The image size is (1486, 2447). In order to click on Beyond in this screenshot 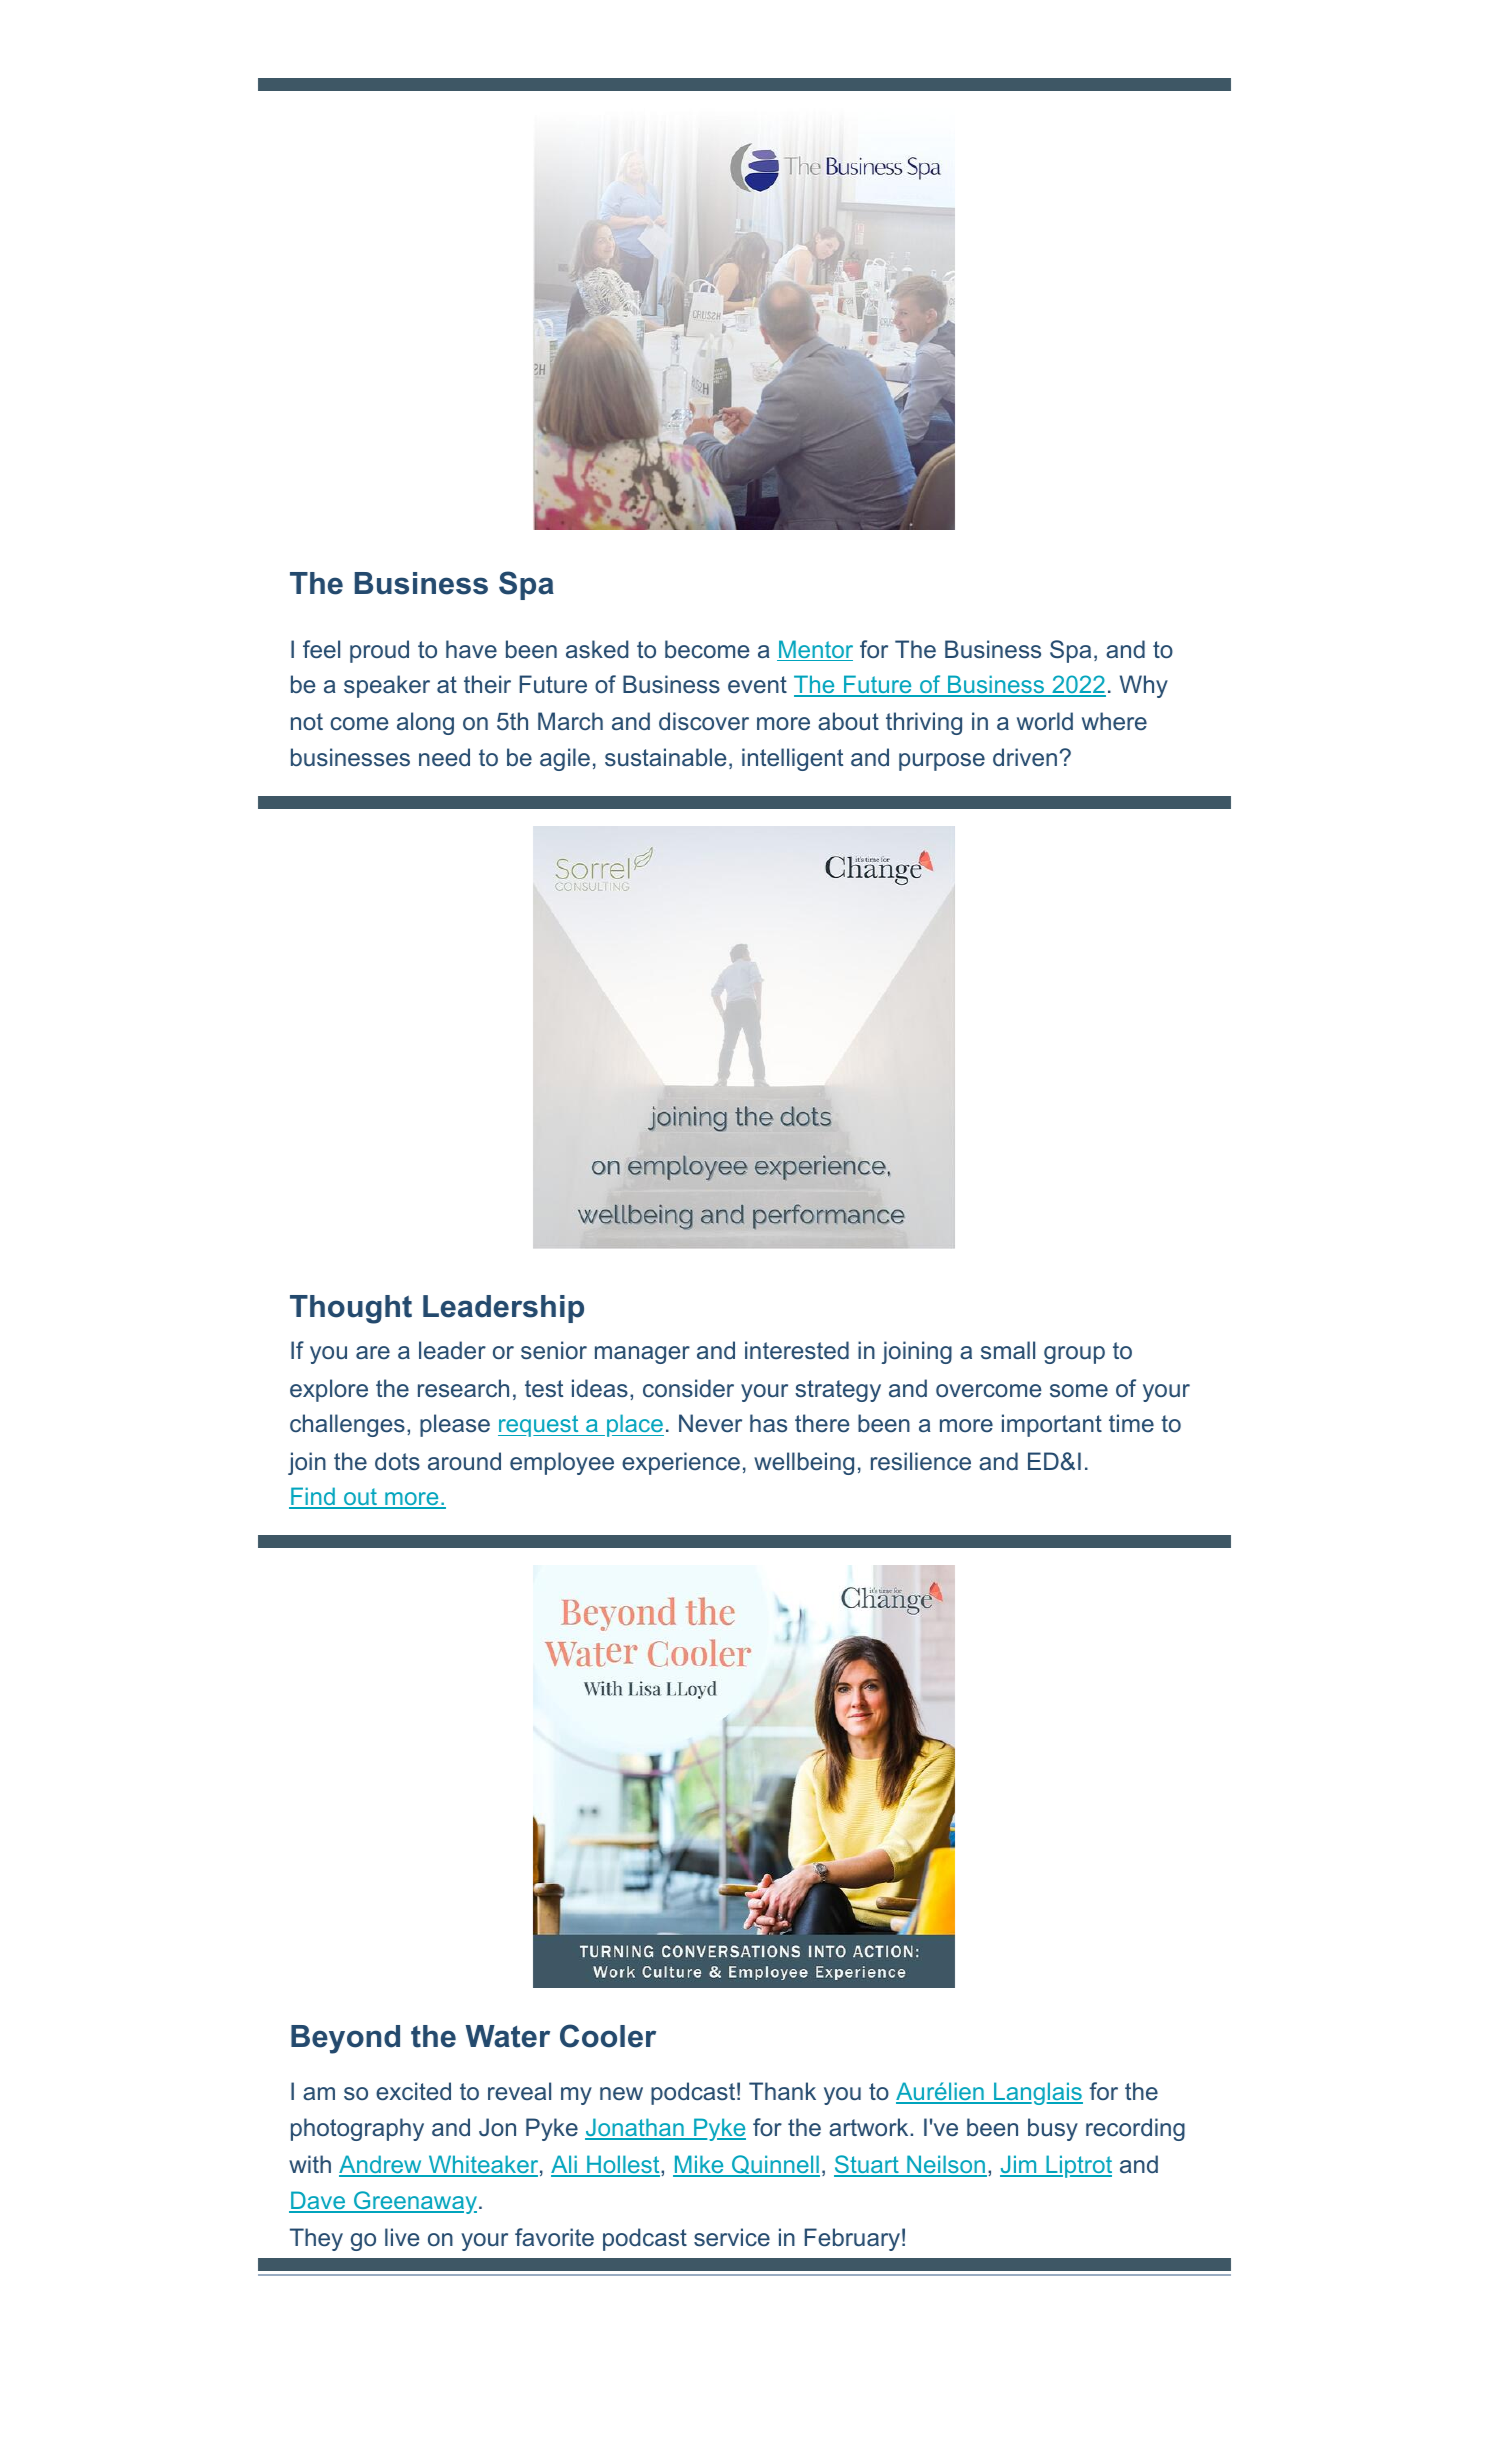, I will do `click(345, 2039)`.
